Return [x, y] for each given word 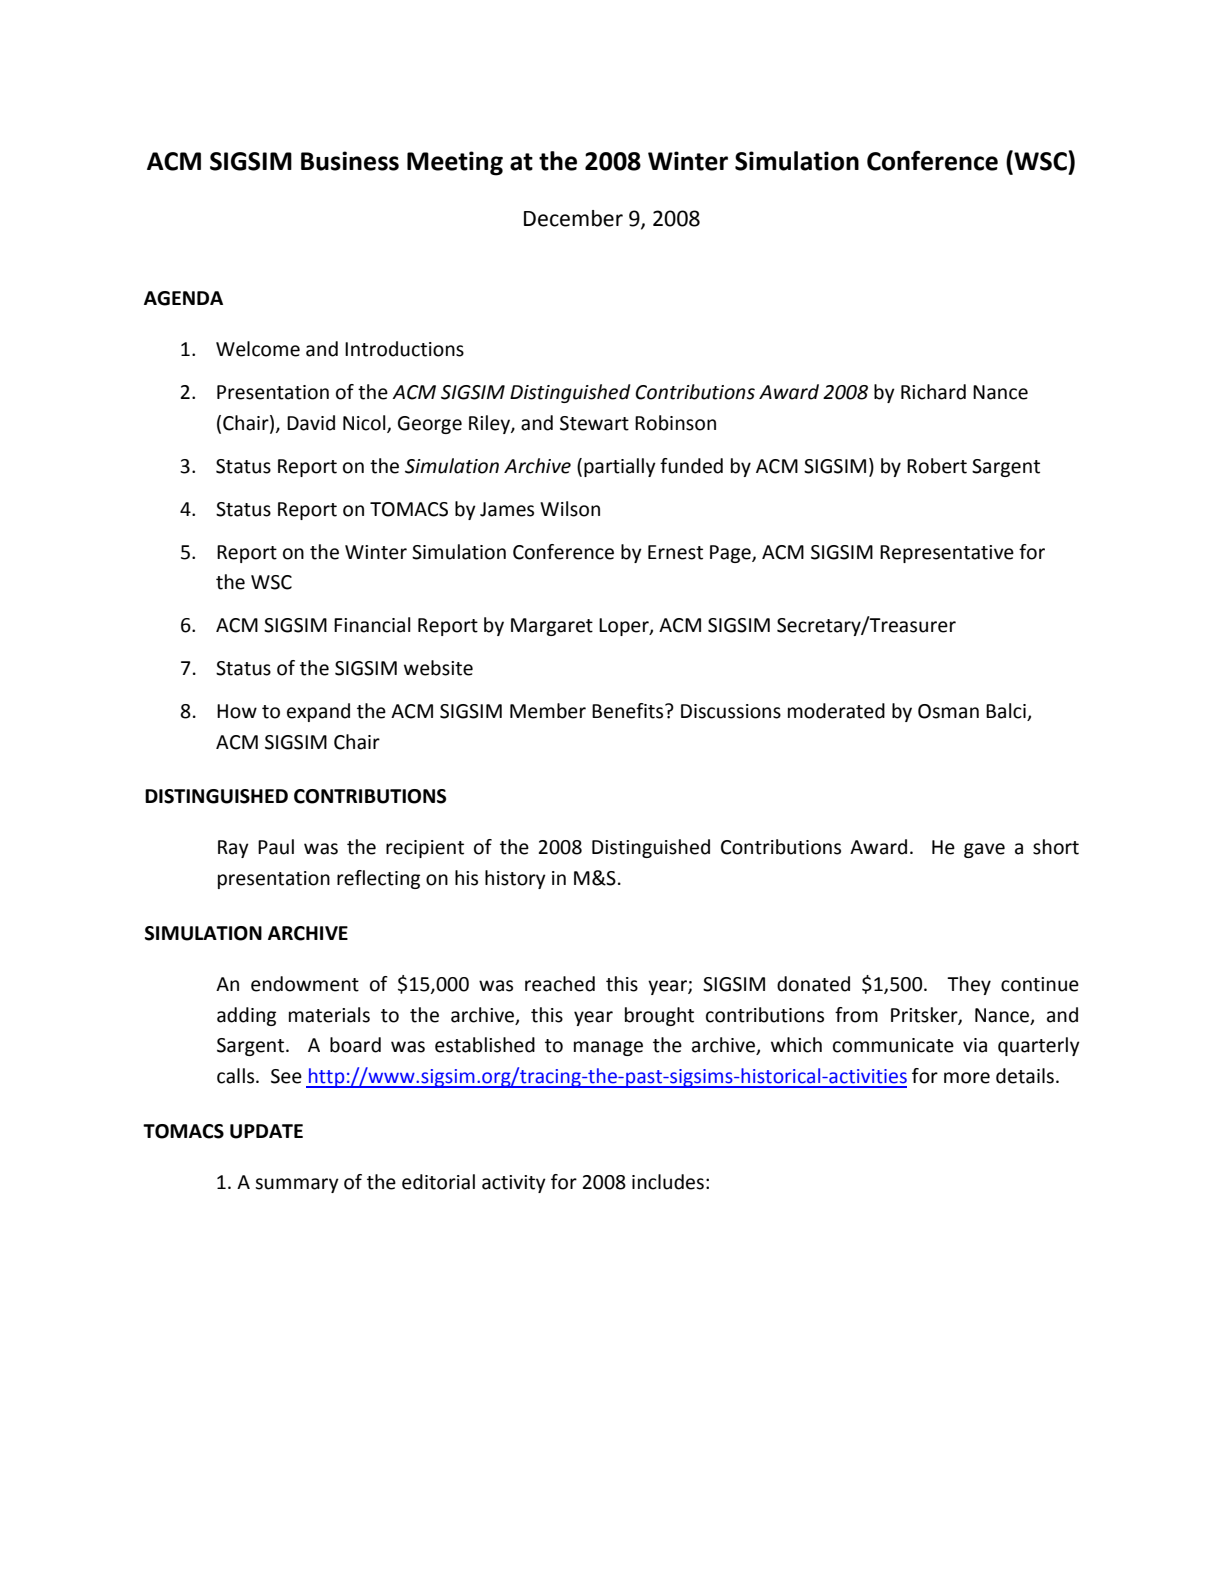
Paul [276, 847]
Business [350, 161]
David [311, 423]
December [573, 218]
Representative [947, 554]
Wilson [570, 509]
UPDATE [266, 1131]
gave [984, 850]
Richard [933, 392]
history [515, 879]
